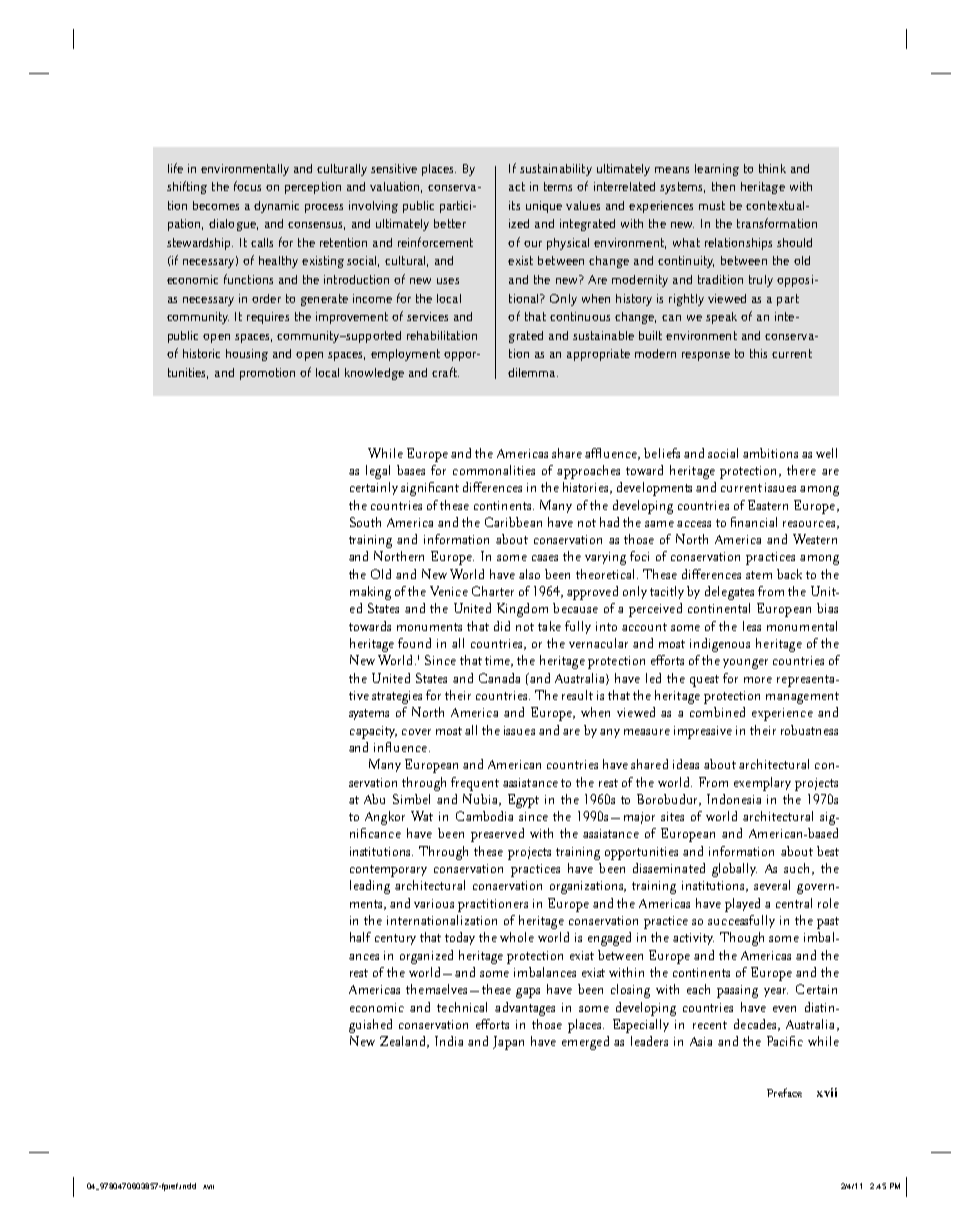  I want to click on Preface, so click(784, 1092).
